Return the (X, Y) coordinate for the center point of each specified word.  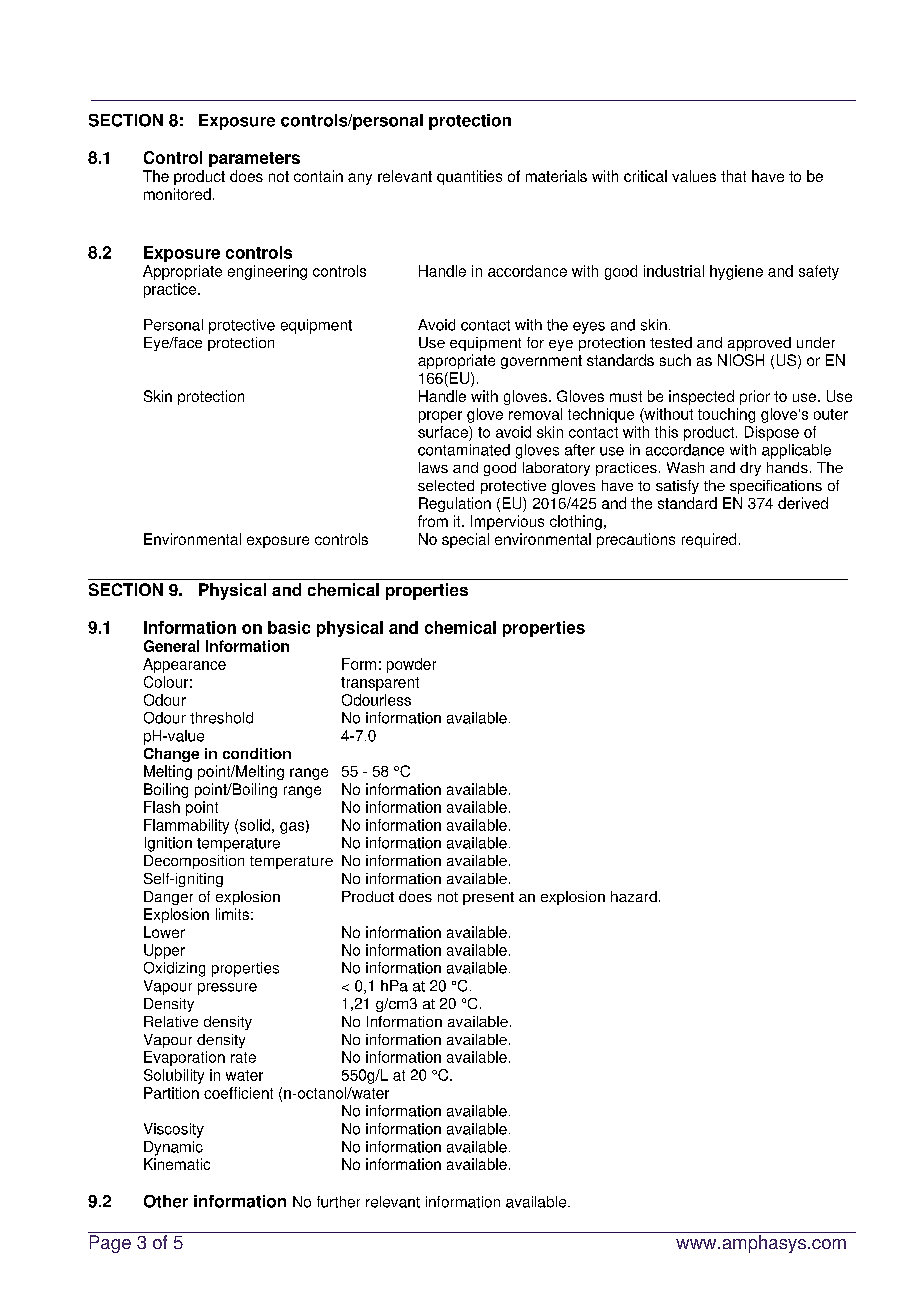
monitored (177, 194)
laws (433, 467)
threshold (221, 718)
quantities (469, 177)
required (709, 540)
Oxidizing (174, 969)
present (488, 898)
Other (166, 1201)
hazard (634, 896)
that (733, 176)
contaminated (464, 450)
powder (411, 665)
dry (750, 469)
